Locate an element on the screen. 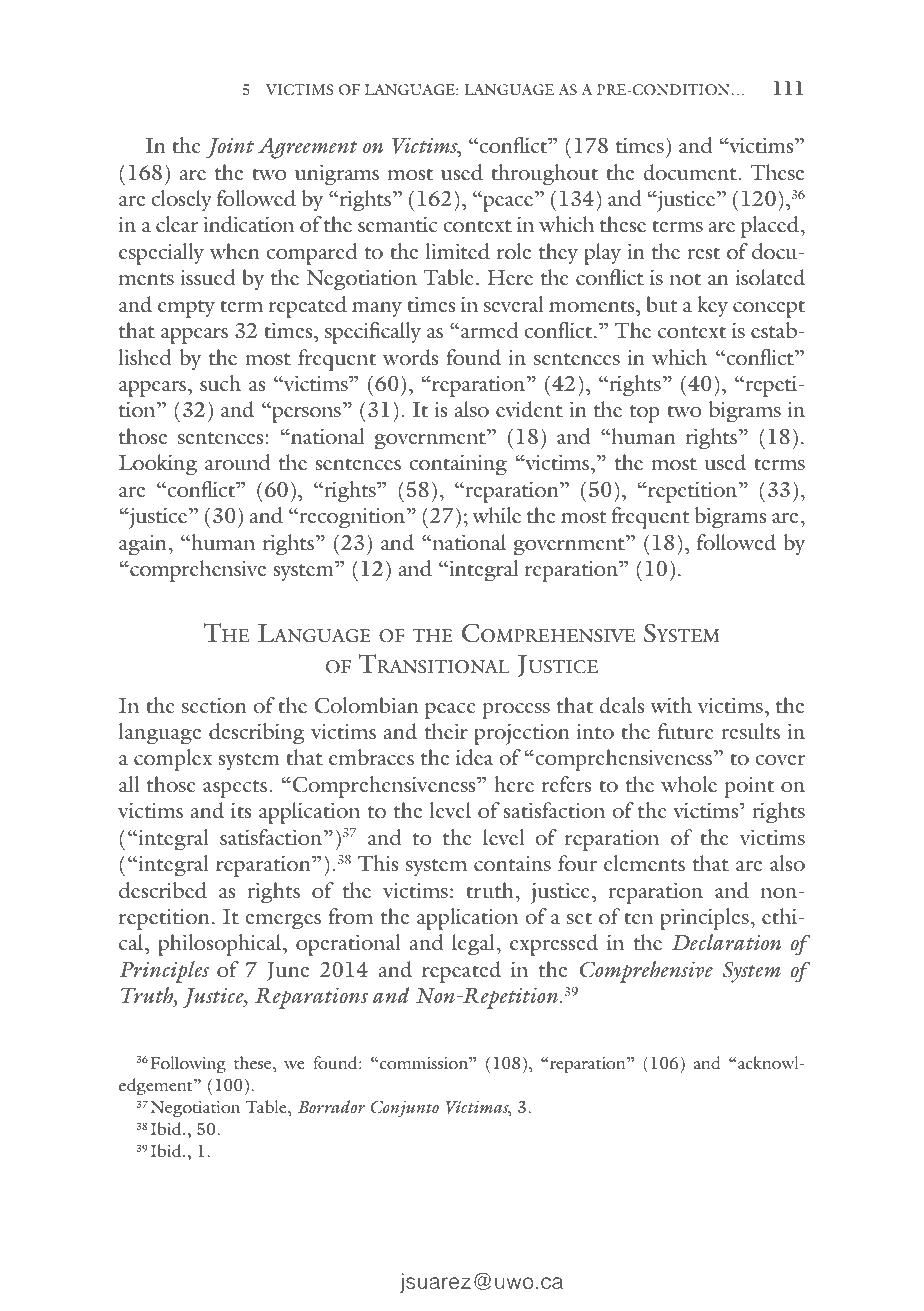 The width and height of the screenshot is (924, 1311). commission is located at coordinates (425, 1063).
